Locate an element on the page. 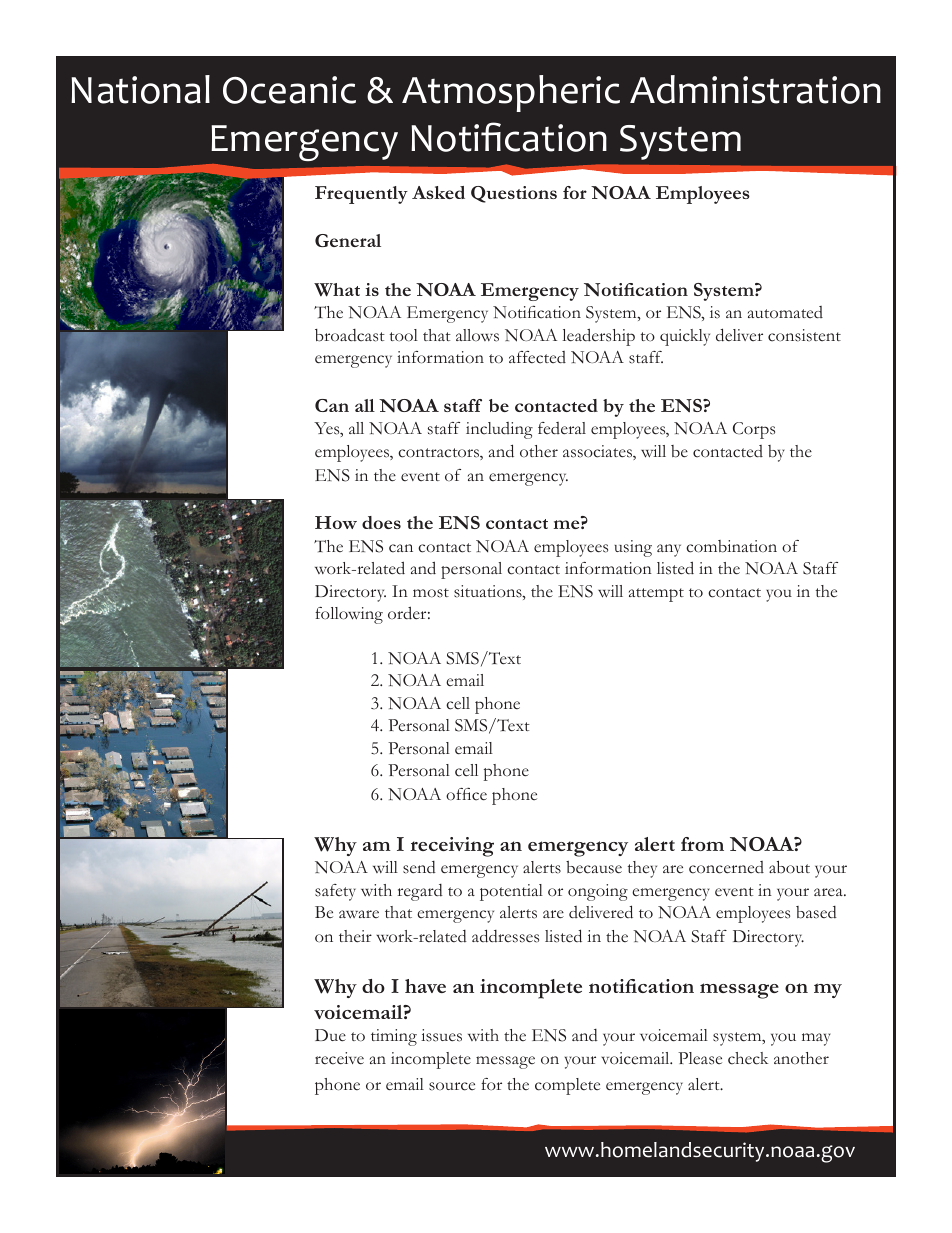 The height and width of the image is (1233, 952). Atmospheric is located at coordinates (511, 93).
